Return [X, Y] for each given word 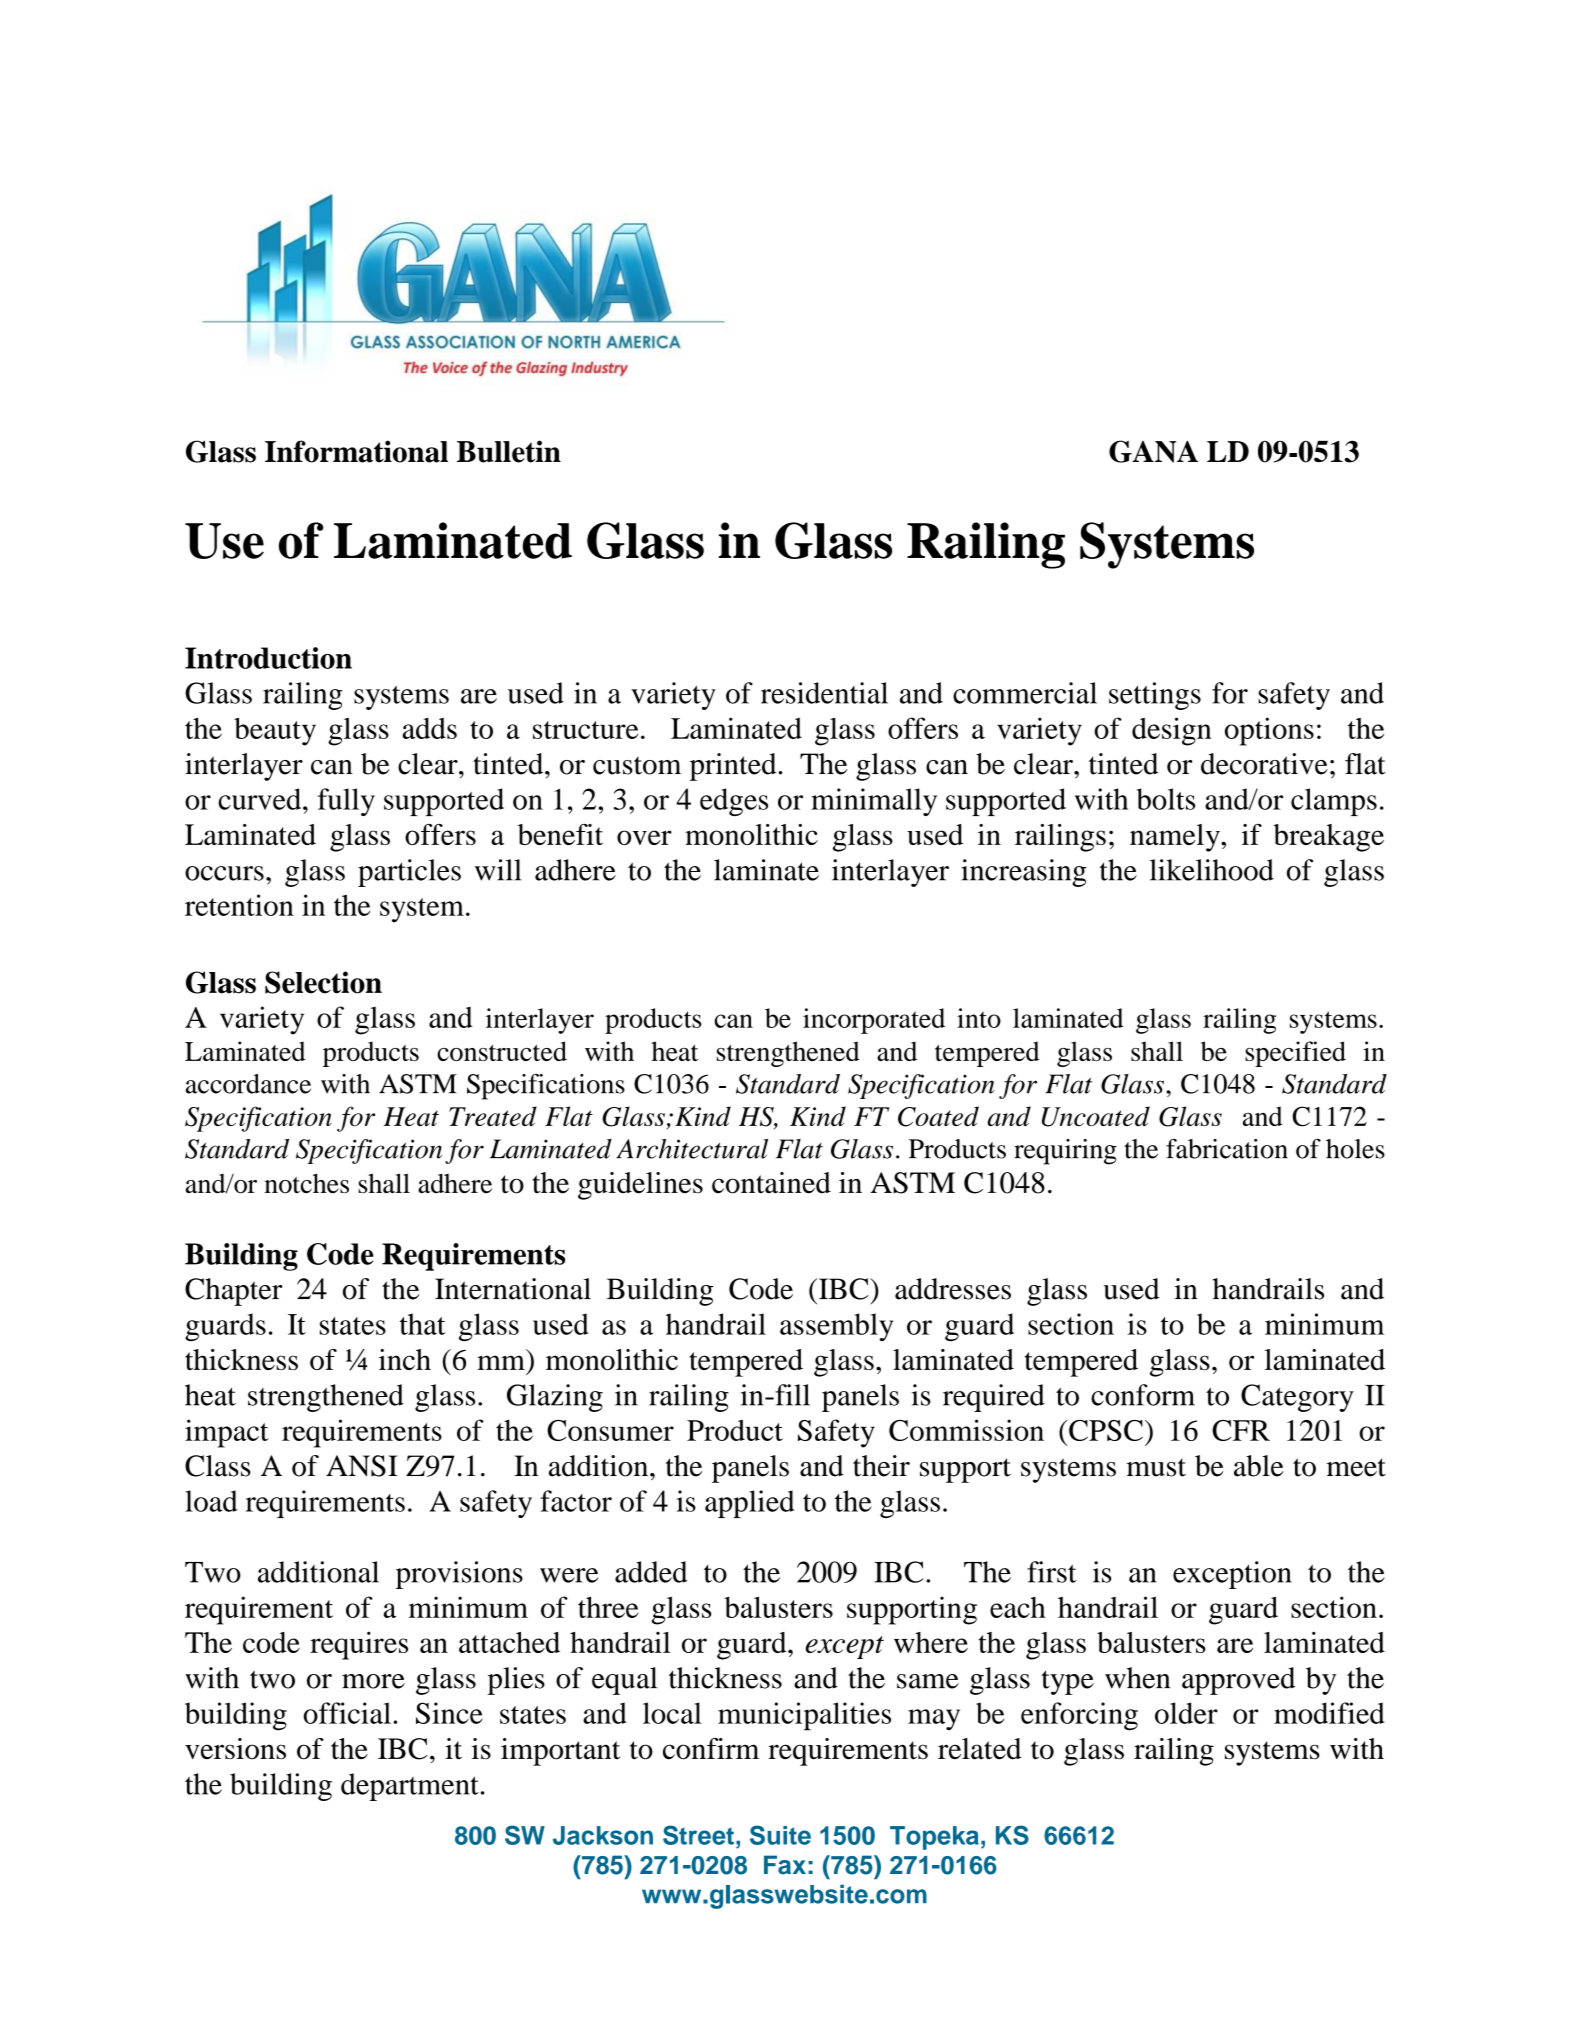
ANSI [362, 1466]
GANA [1153, 451]
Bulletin [509, 451]
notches [306, 1183]
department [410, 1787]
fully [346, 802]
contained [771, 1183]
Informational [356, 451]
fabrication [1227, 1149]
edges [734, 802]
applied [749, 1504]
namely [1176, 838]
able [1259, 1466]
